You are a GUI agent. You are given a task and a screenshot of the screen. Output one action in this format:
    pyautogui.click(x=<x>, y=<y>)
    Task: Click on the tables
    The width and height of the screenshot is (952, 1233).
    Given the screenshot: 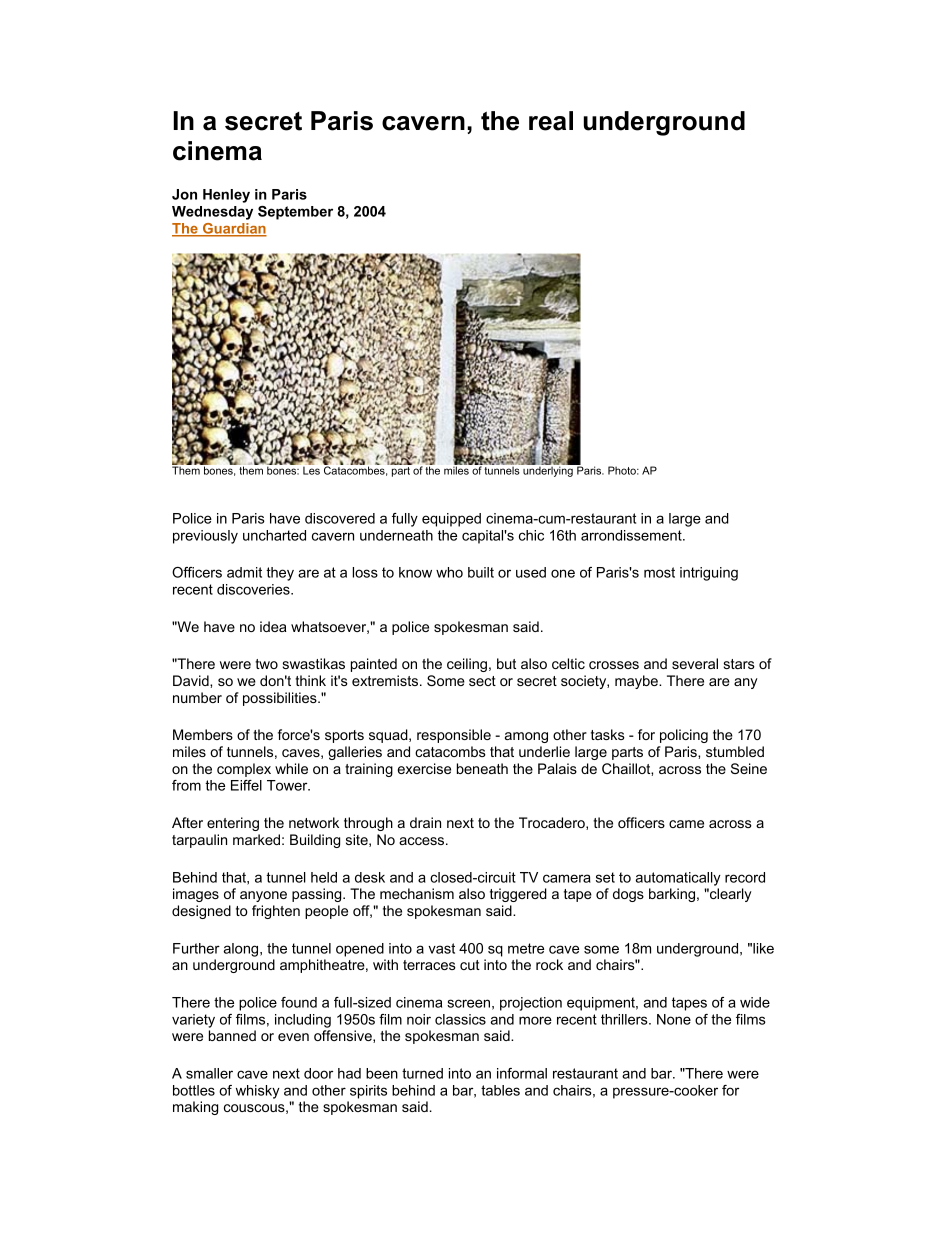 What is the action you would take?
    pyautogui.click(x=500, y=1090)
